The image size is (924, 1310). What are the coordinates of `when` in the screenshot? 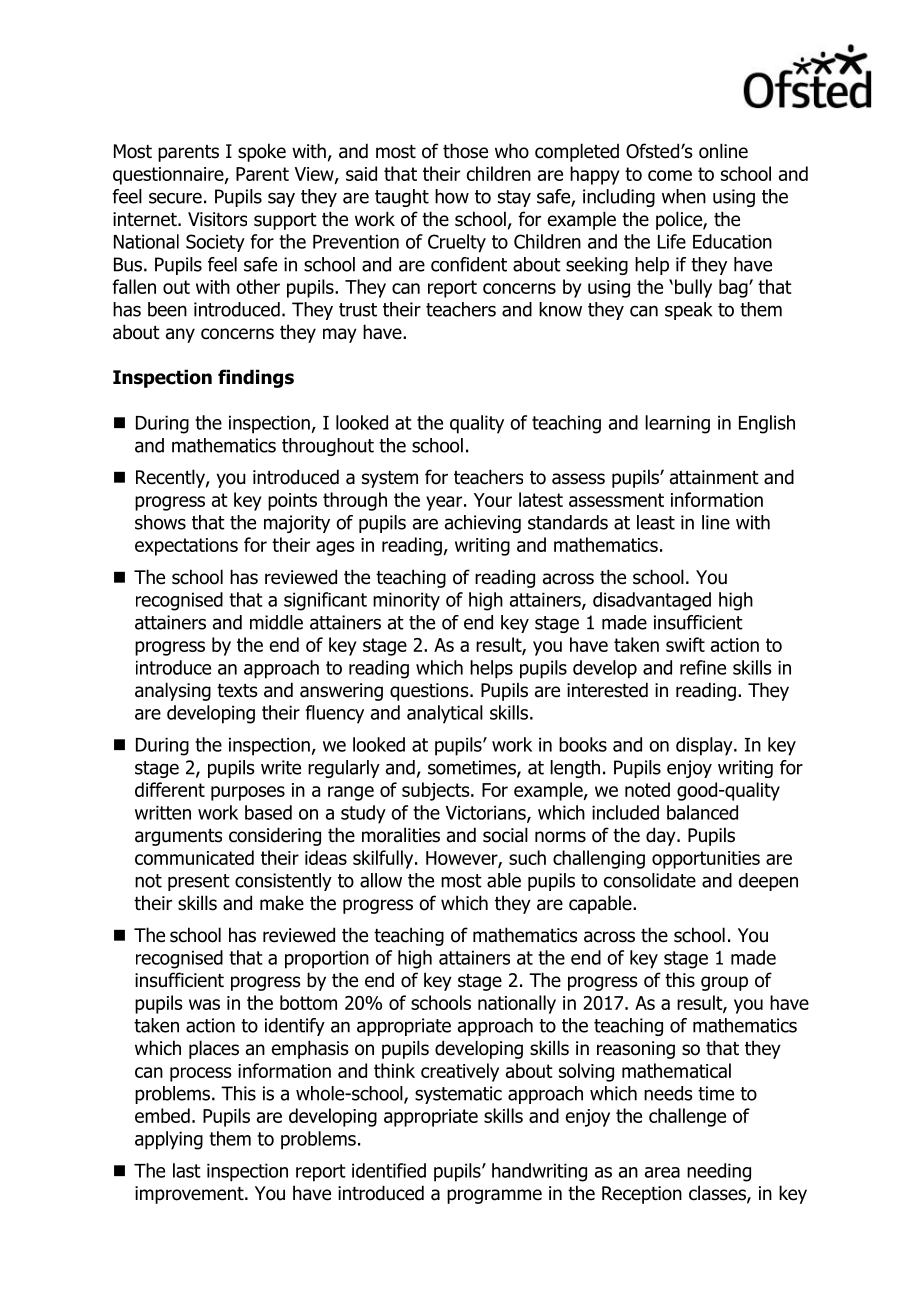 It's located at (684, 196).
